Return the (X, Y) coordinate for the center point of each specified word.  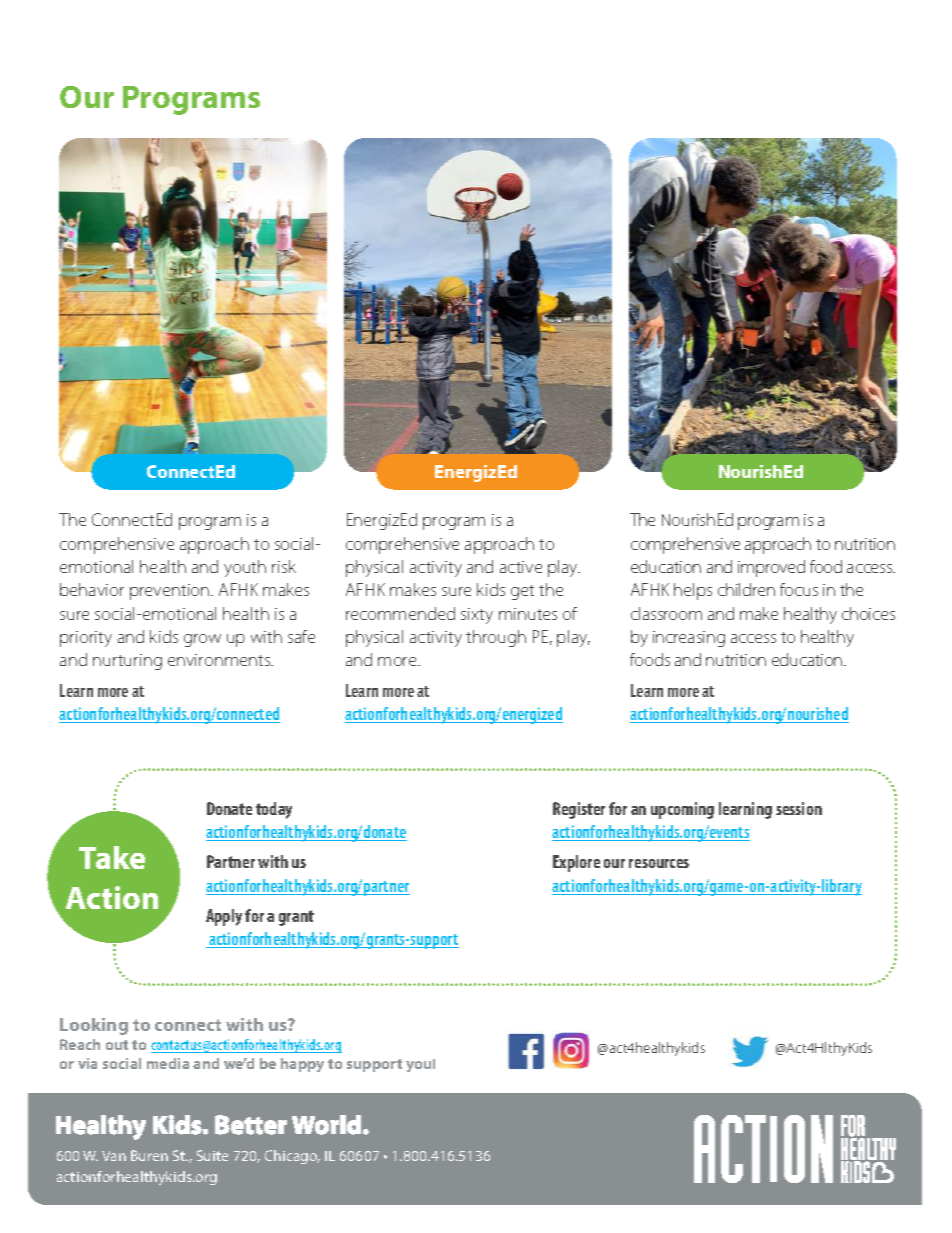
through (496, 638)
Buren (149, 1155)
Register (579, 810)
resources (659, 863)
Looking (94, 1026)
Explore (576, 863)
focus (799, 589)
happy (302, 1065)
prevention (171, 592)
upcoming (682, 810)
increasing (689, 639)
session (799, 808)
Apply (224, 917)
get (522, 592)
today (274, 810)
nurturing (127, 662)
